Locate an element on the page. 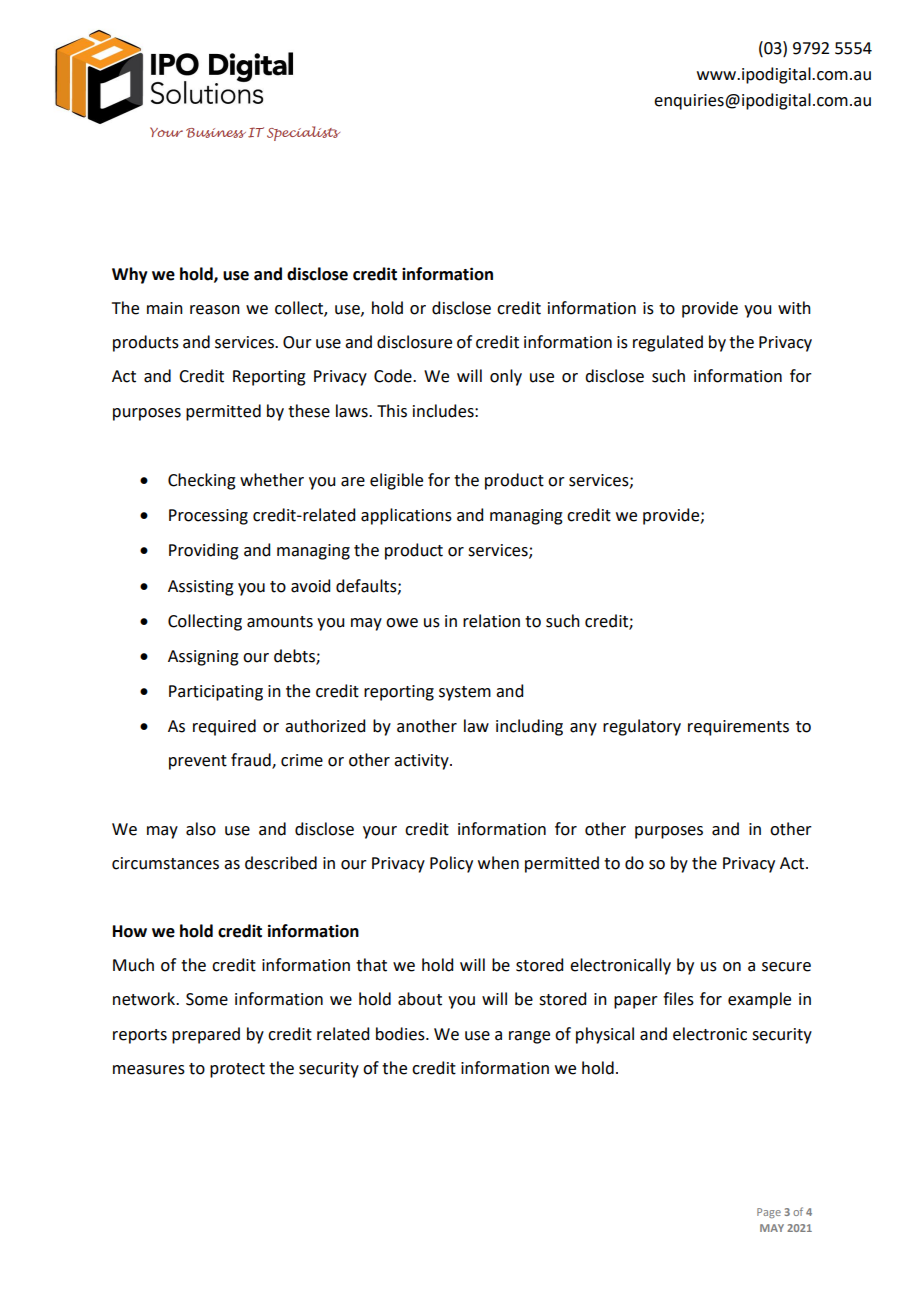  Some is located at coordinates (207, 999).
